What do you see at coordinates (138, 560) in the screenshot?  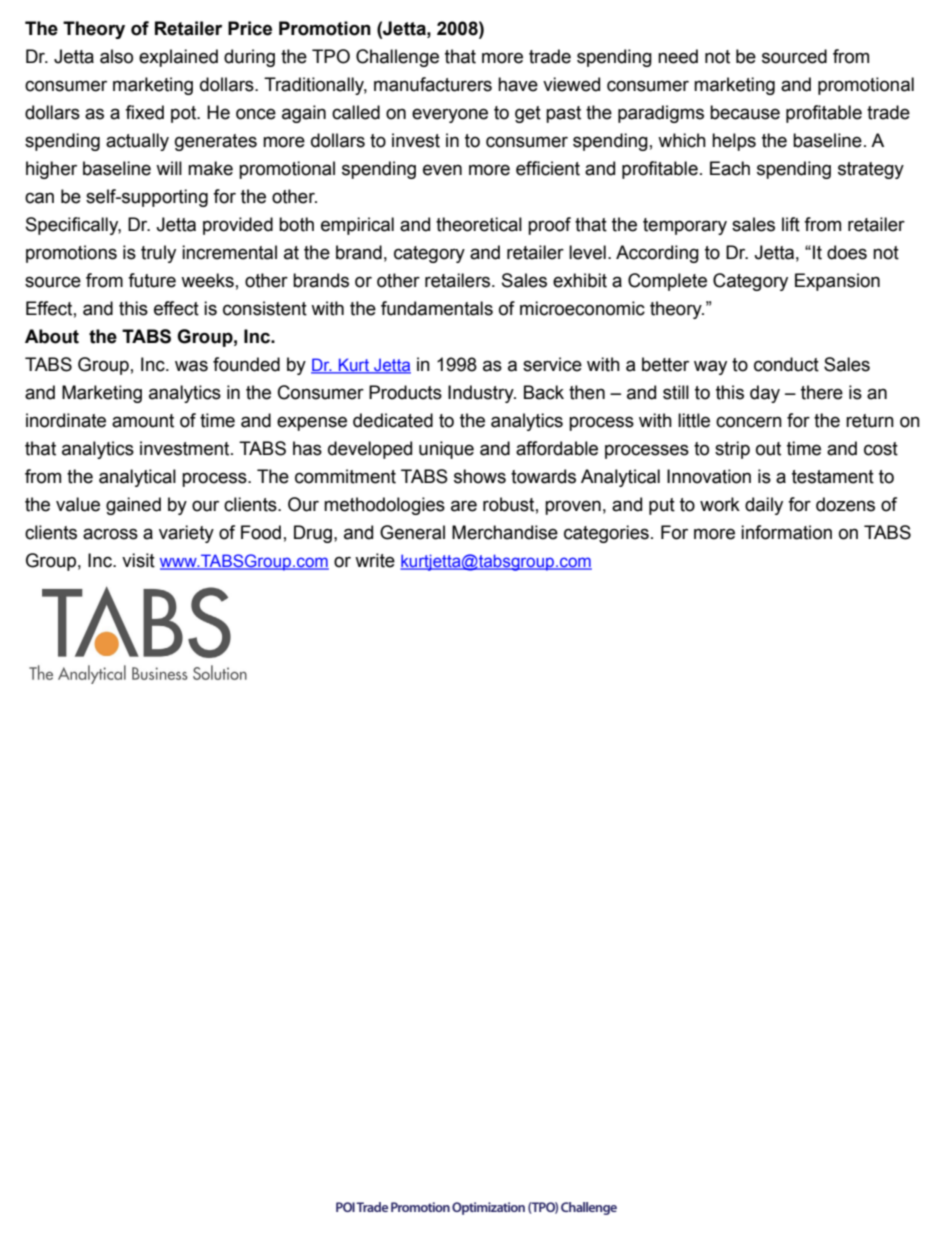 I see `visit` at bounding box center [138, 560].
